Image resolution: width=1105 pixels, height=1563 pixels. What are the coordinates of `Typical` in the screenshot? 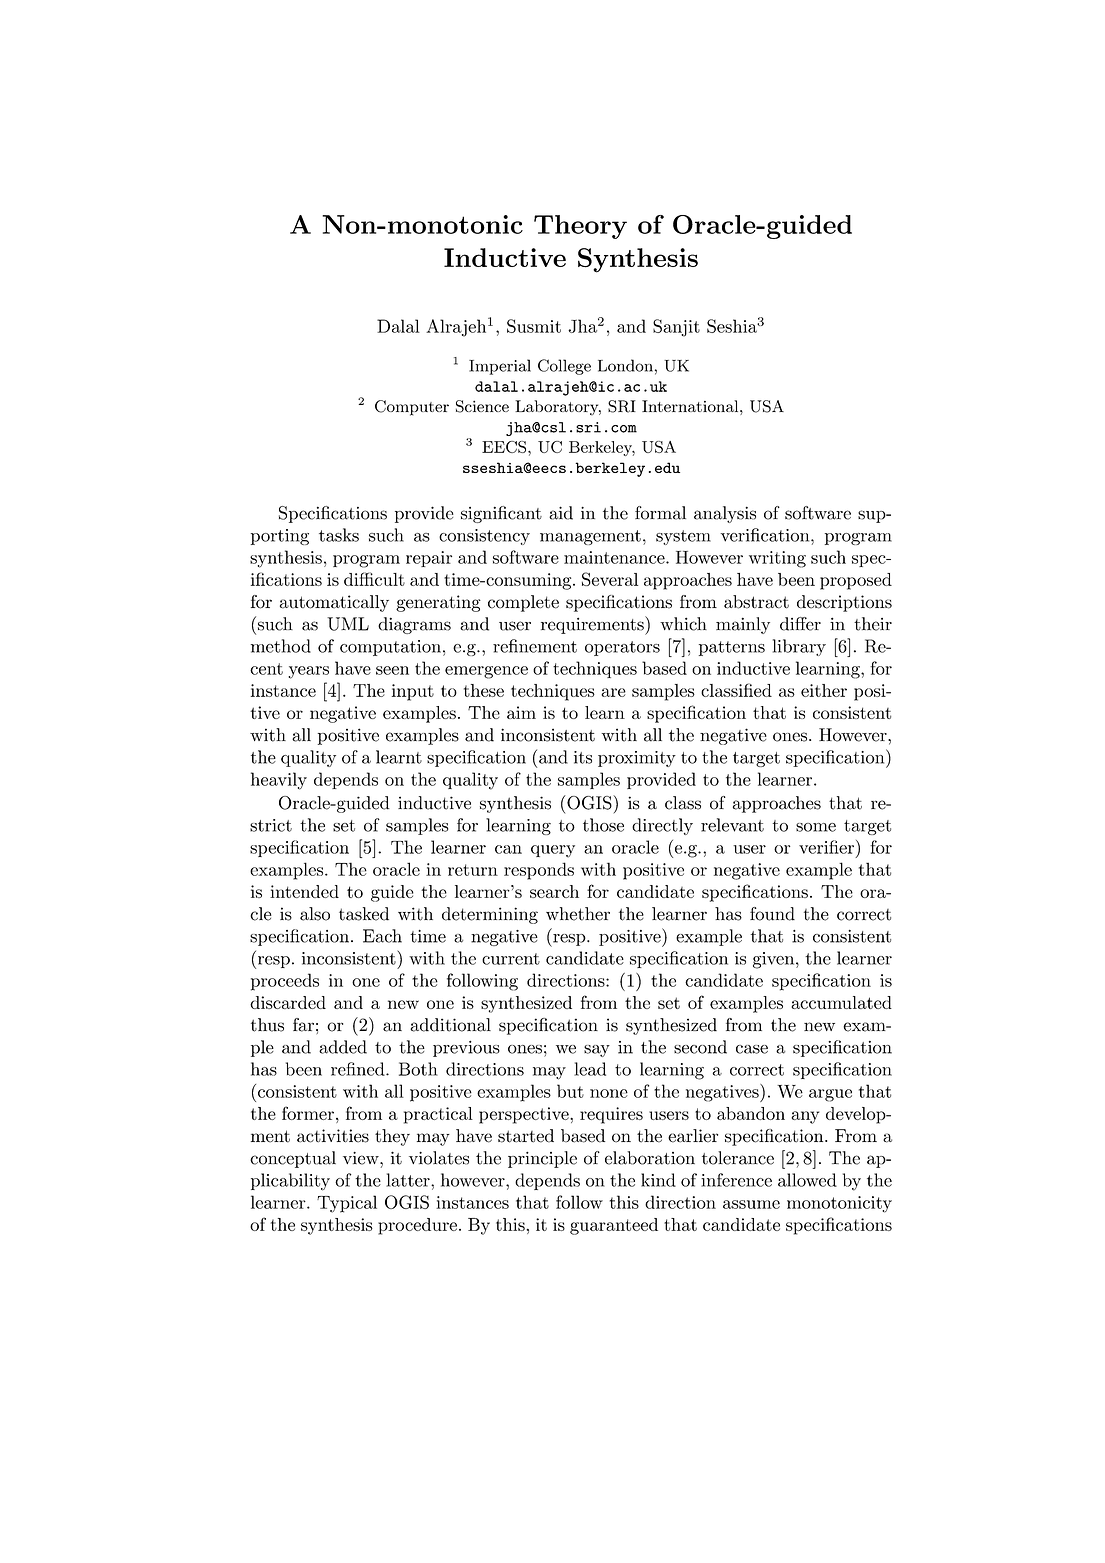 It's located at (347, 1204).
